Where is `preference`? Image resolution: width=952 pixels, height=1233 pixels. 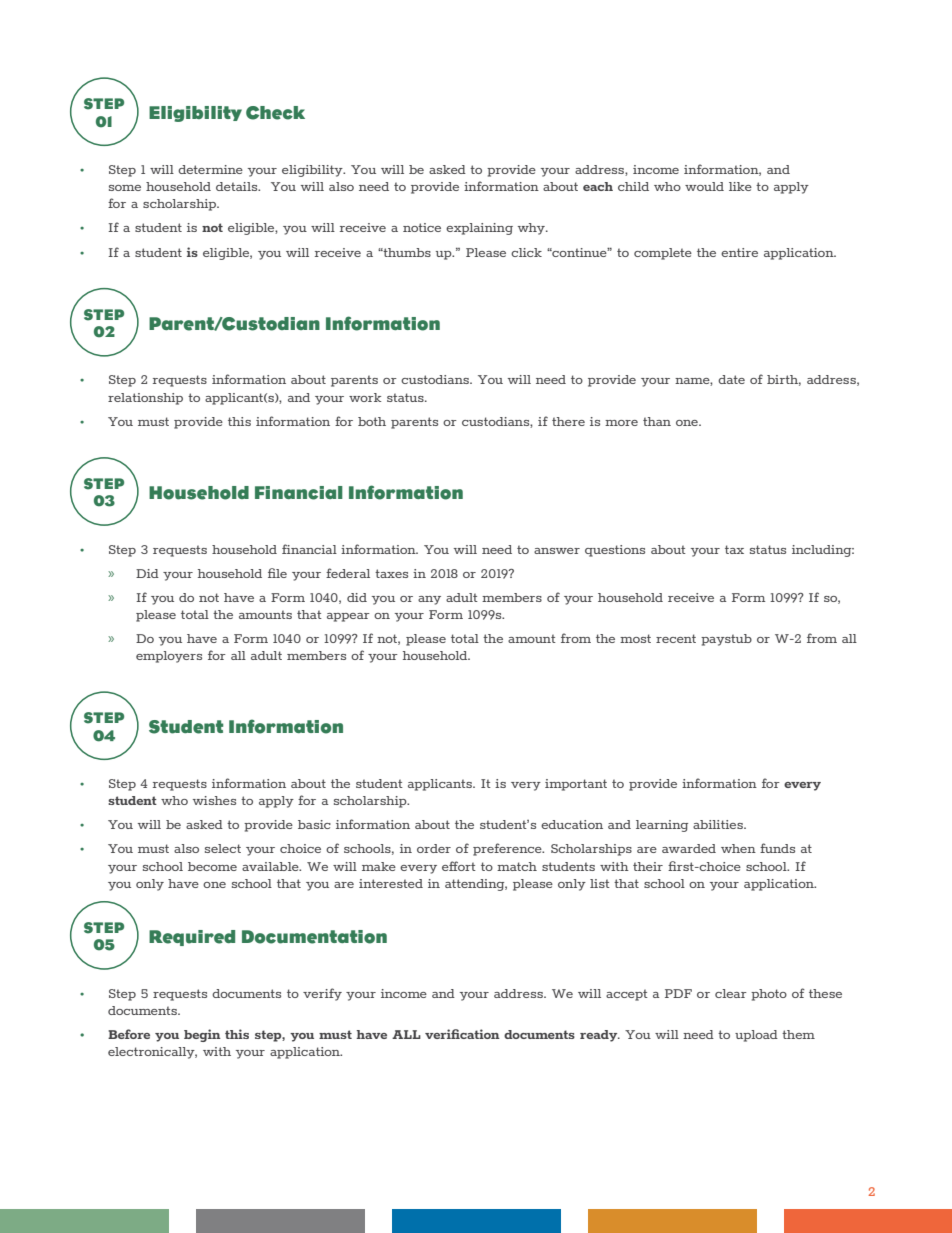
preference is located at coordinates (508, 849).
